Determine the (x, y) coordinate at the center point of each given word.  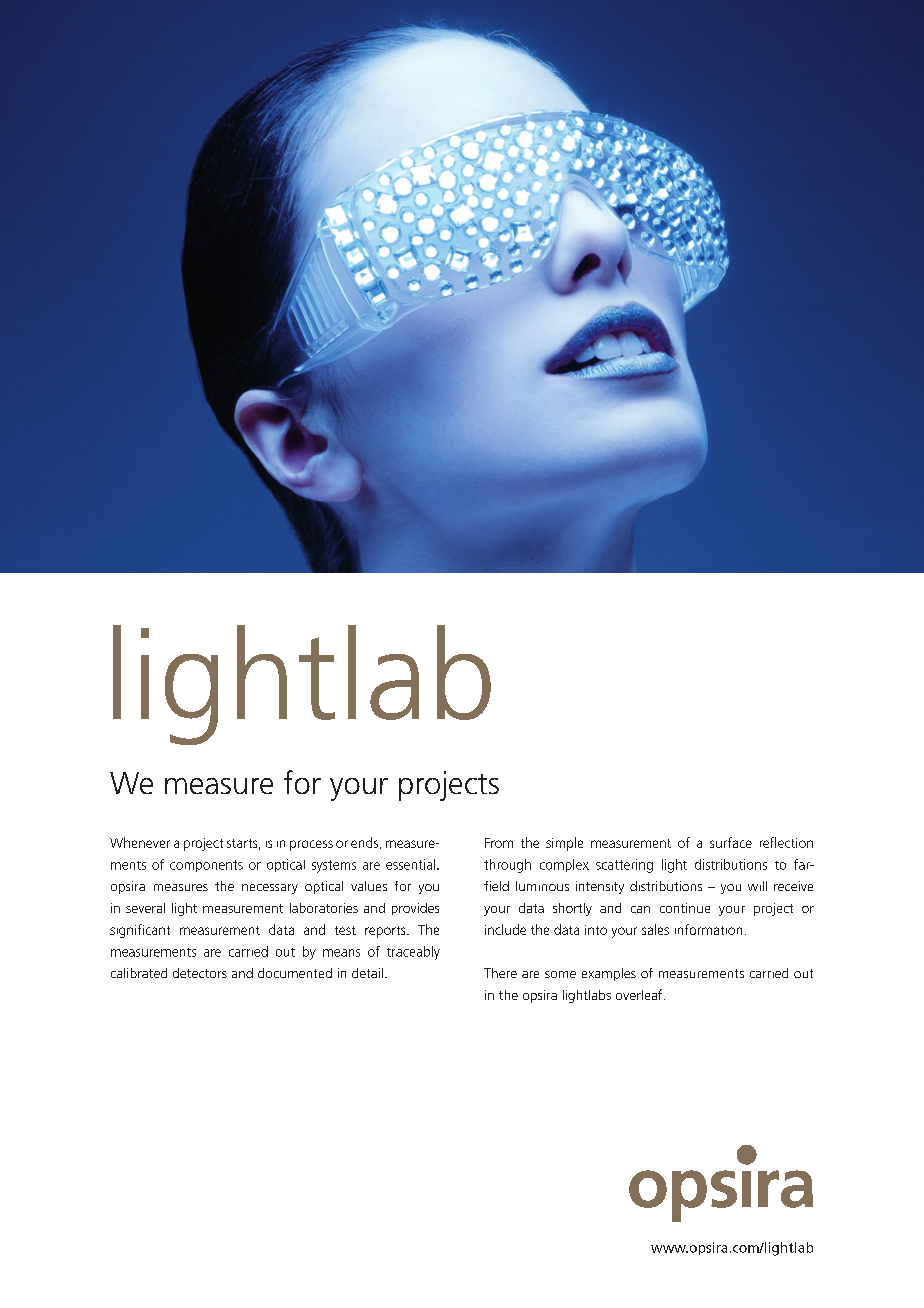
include (505, 929)
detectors (200, 973)
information (708, 929)
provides (415, 909)
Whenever (140, 842)
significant (140, 931)
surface (731, 842)
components (206, 866)
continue (685, 908)
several (145, 908)
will (757, 886)
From (499, 843)
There (500, 973)
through (507, 866)
